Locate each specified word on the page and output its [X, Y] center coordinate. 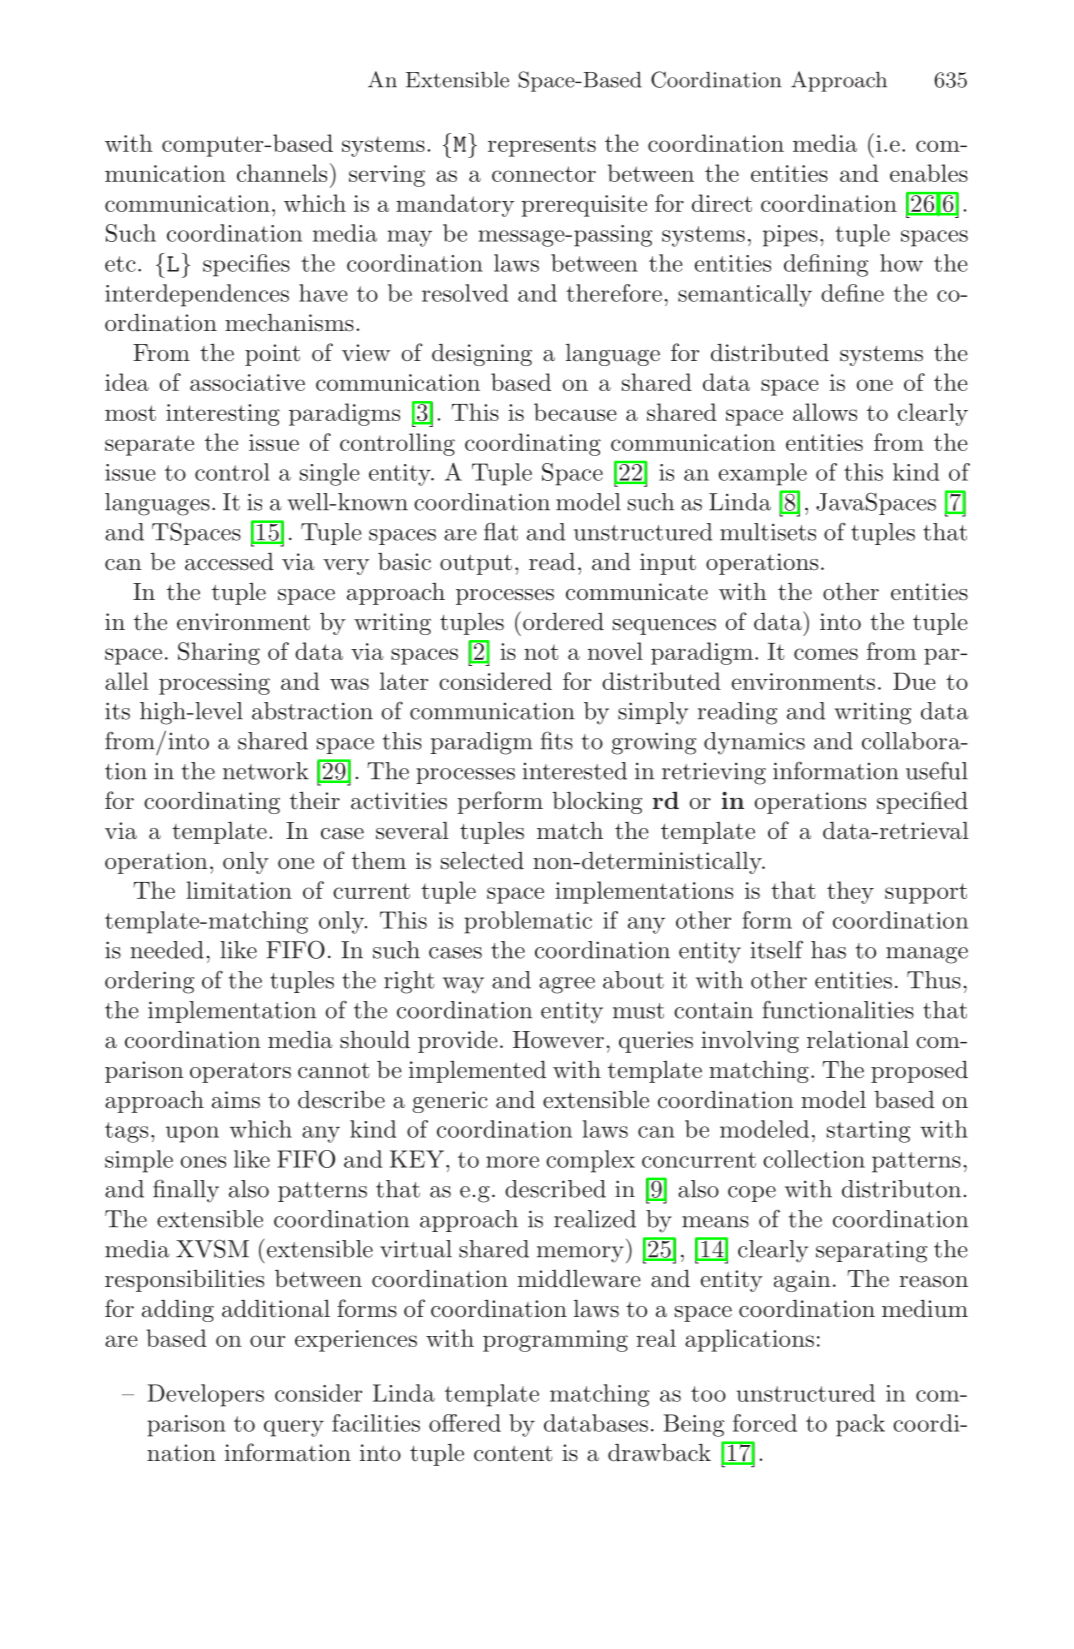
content [513, 1454]
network [266, 771]
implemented [477, 1071]
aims [236, 1100]
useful [937, 770]
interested [575, 771]
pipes [790, 236]
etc [120, 264]
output [476, 565]
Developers [206, 1395]
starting [869, 1132]
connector [544, 174]
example [763, 474]
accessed [229, 562]
